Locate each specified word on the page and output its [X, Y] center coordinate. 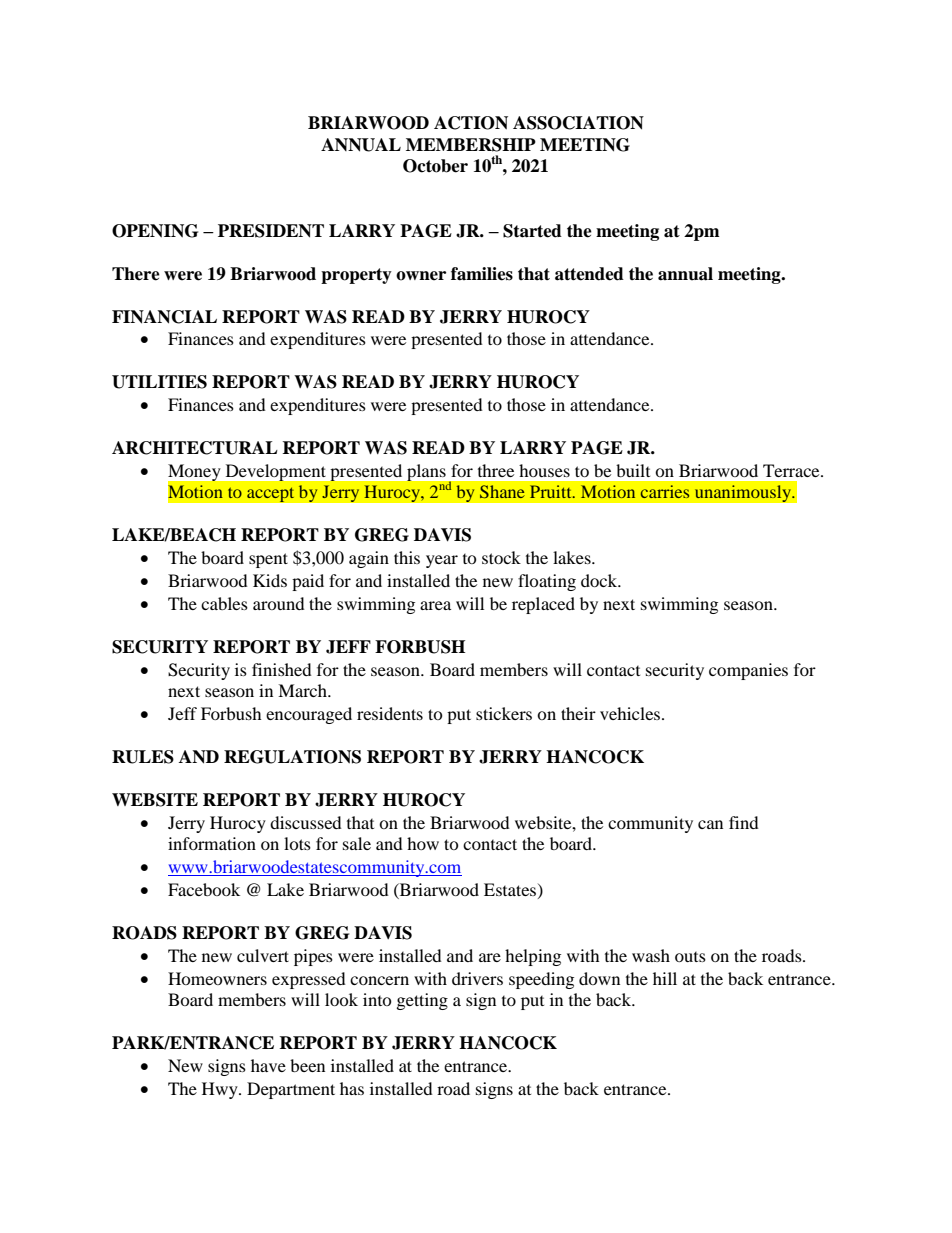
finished [282, 669]
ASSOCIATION [578, 123]
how [423, 843]
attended [589, 274]
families [482, 274]
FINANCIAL [164, 317]
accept [271, 495]
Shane [502, 491]
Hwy [221, 1090]
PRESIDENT [271, 231]
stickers [504, 713]
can [710, 824]
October [435, 166]
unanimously [744, 493]
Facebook [204, 889]
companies [748, 671]
